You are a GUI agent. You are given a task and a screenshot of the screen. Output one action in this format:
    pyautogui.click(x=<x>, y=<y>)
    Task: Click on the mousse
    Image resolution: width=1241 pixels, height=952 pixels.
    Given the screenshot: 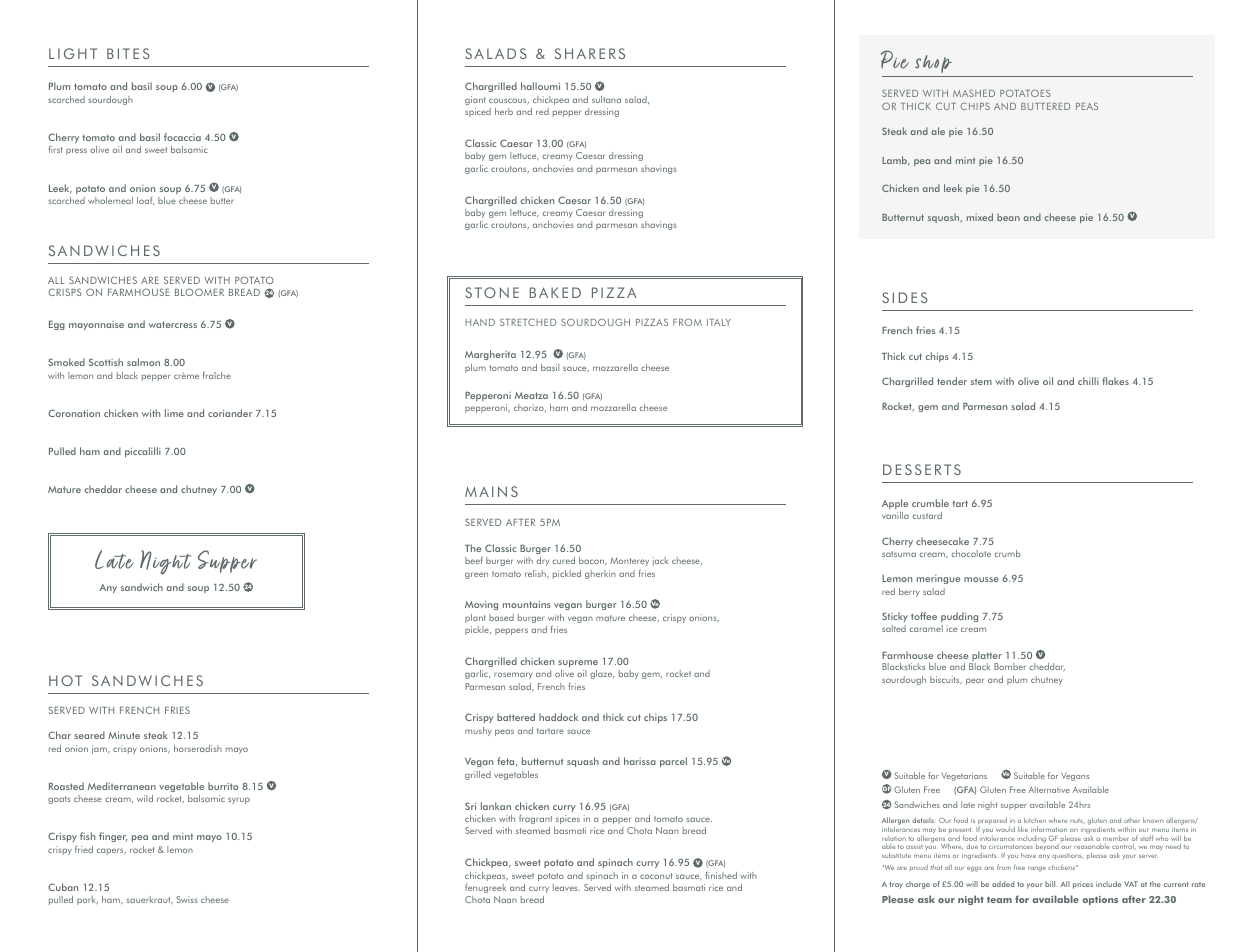 What is the action you would take?
    pyautogui.click(x=981, y=579)
